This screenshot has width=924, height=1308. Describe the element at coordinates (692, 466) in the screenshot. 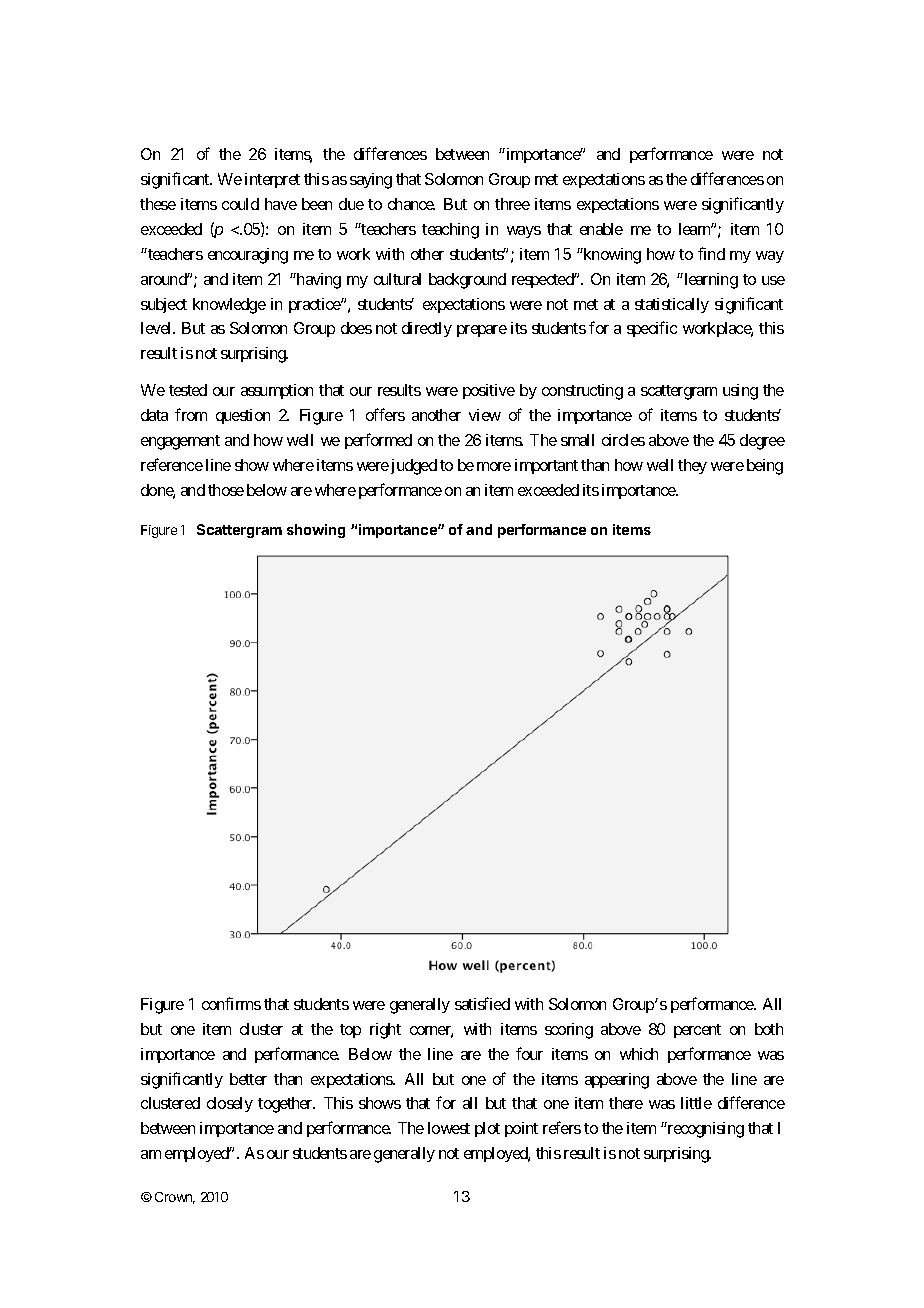

I see `they` at that location.
